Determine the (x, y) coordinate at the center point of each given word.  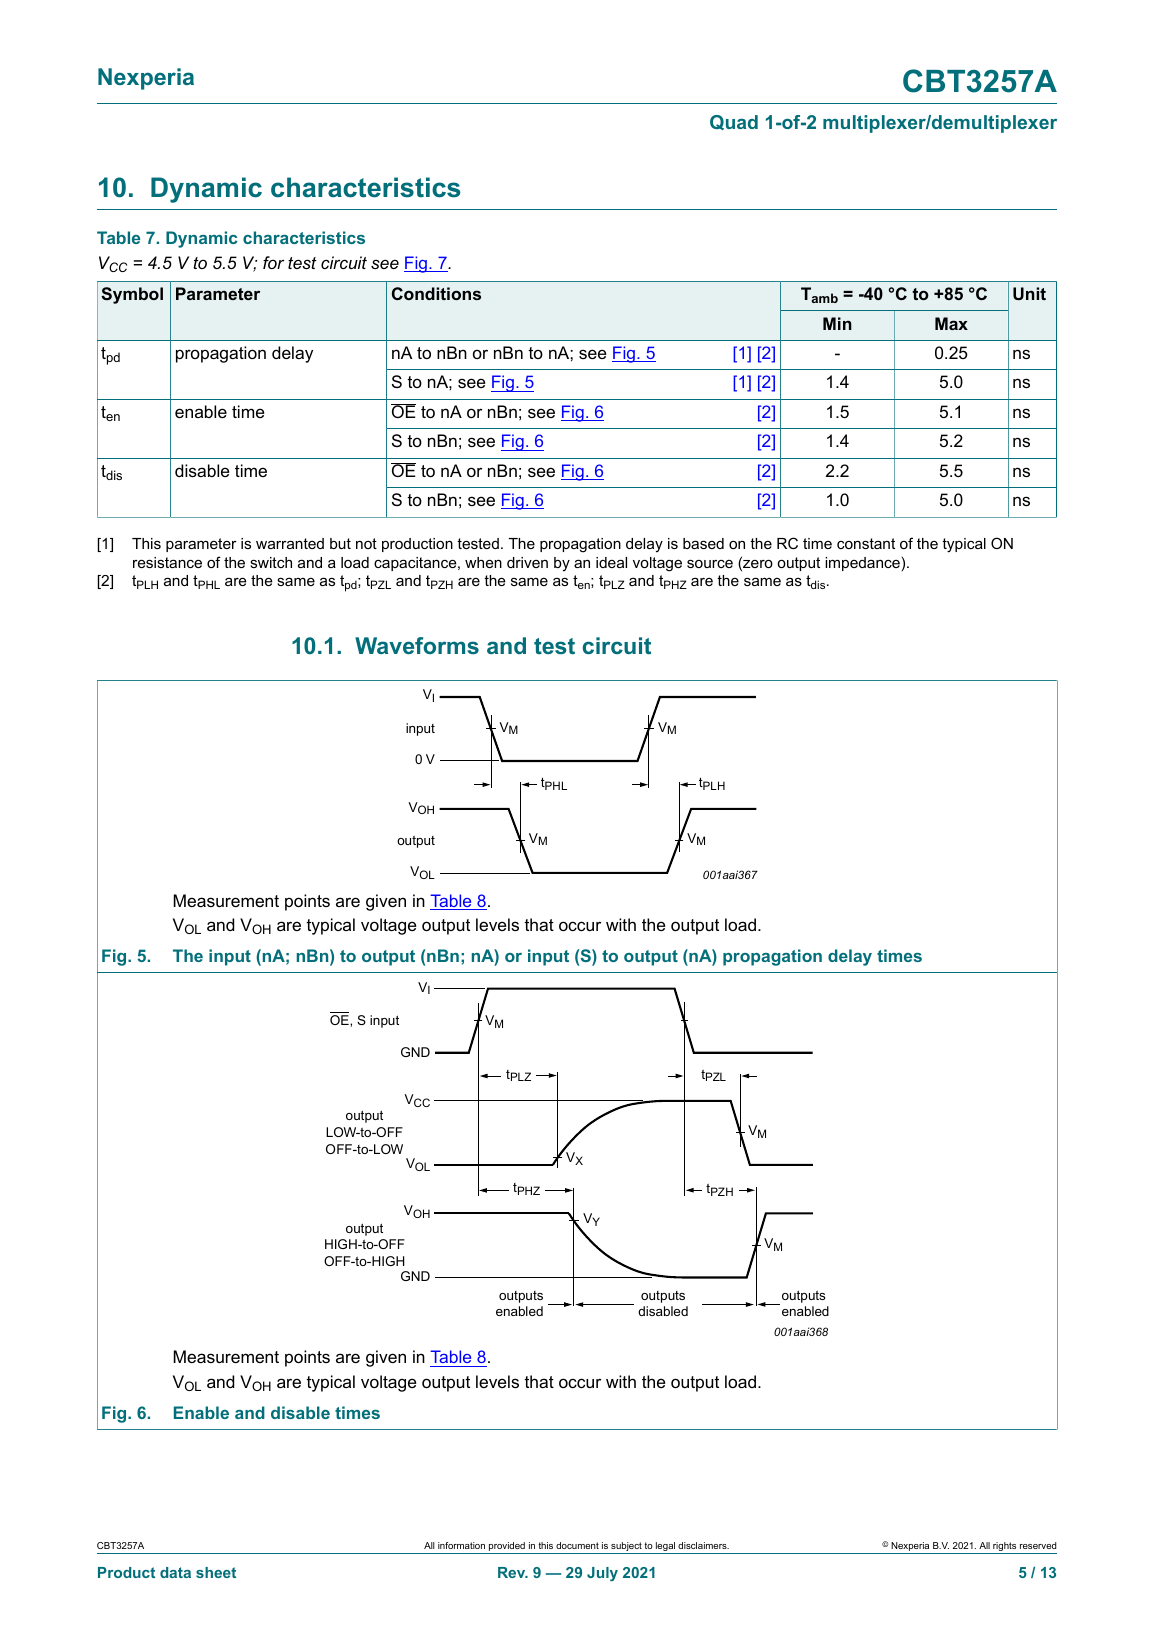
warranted (290, 543)
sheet (216, 1572)
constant (866, 543)
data (175, 1572)
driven (527, 562)
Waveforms (417, 645)
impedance (862, 564)
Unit (1029, 293)
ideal (611, 562)
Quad (734, 122)
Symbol (132, 295)
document (577, 1545)
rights (1005, 1548)
